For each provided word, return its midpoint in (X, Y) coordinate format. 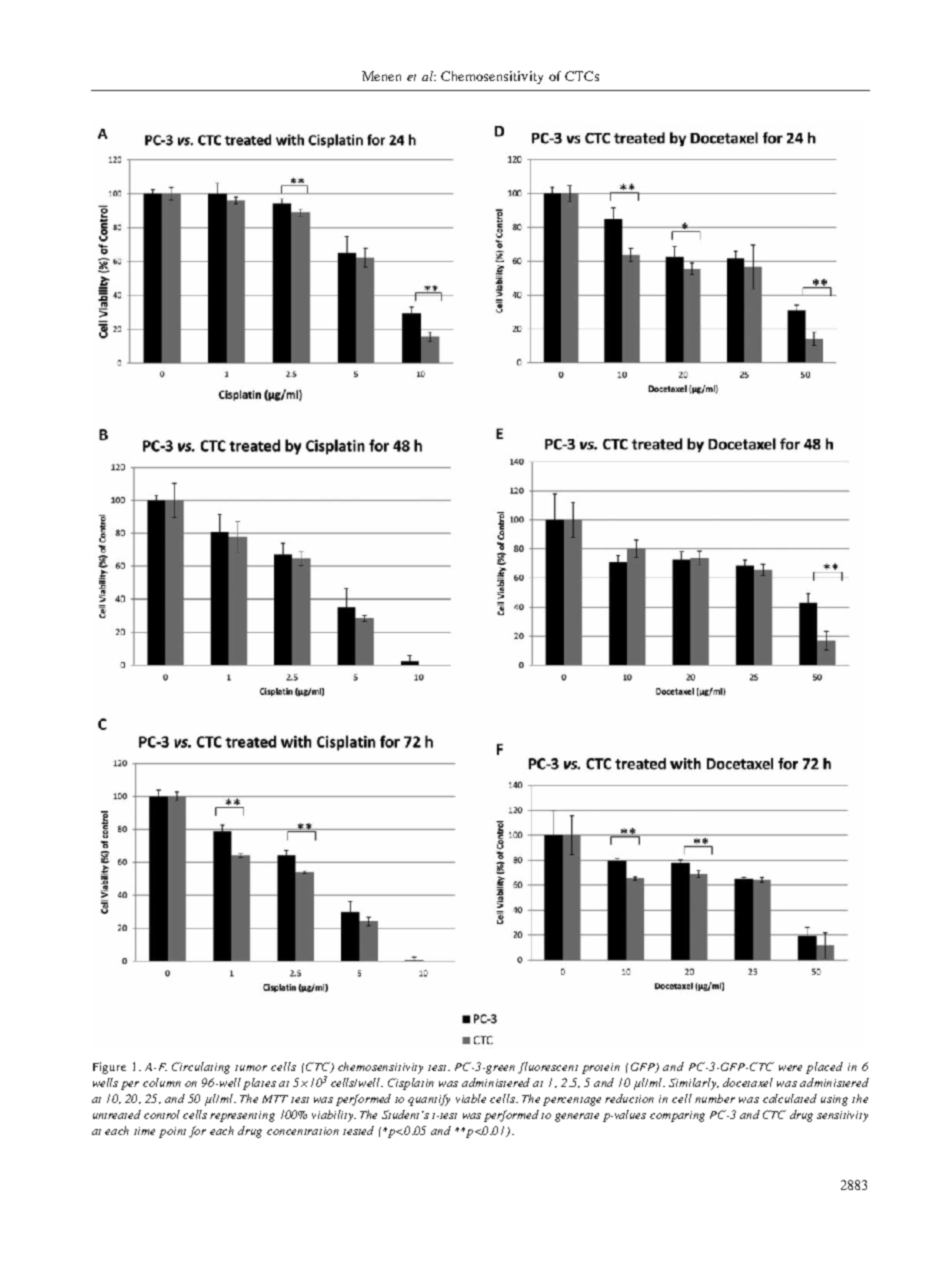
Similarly (694, 1084)
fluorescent (548, 1068)
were (790, 1068)
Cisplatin (411, 1084)
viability (334, 1116)
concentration (303, 1131)
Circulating (201, 1068)
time (144, 1131)
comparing (677, 1116)
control (162, 1114)
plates (259, 1084)
